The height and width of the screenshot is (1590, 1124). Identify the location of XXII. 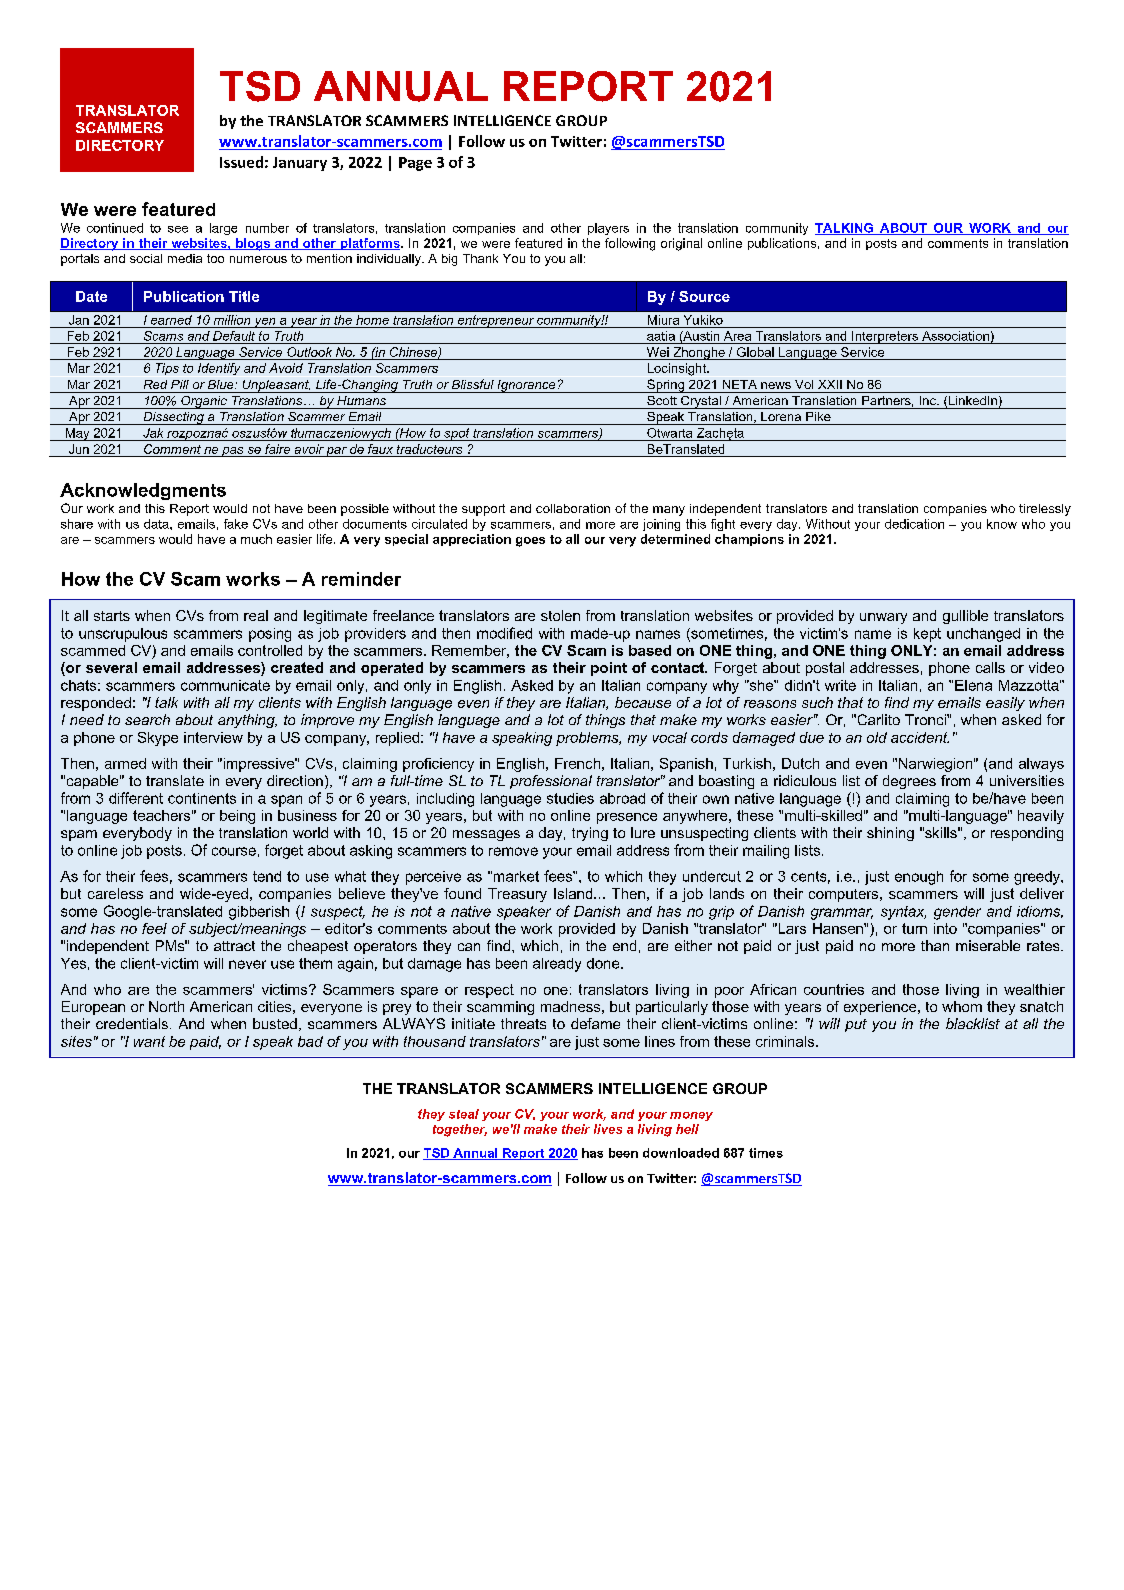
(830, 384).
